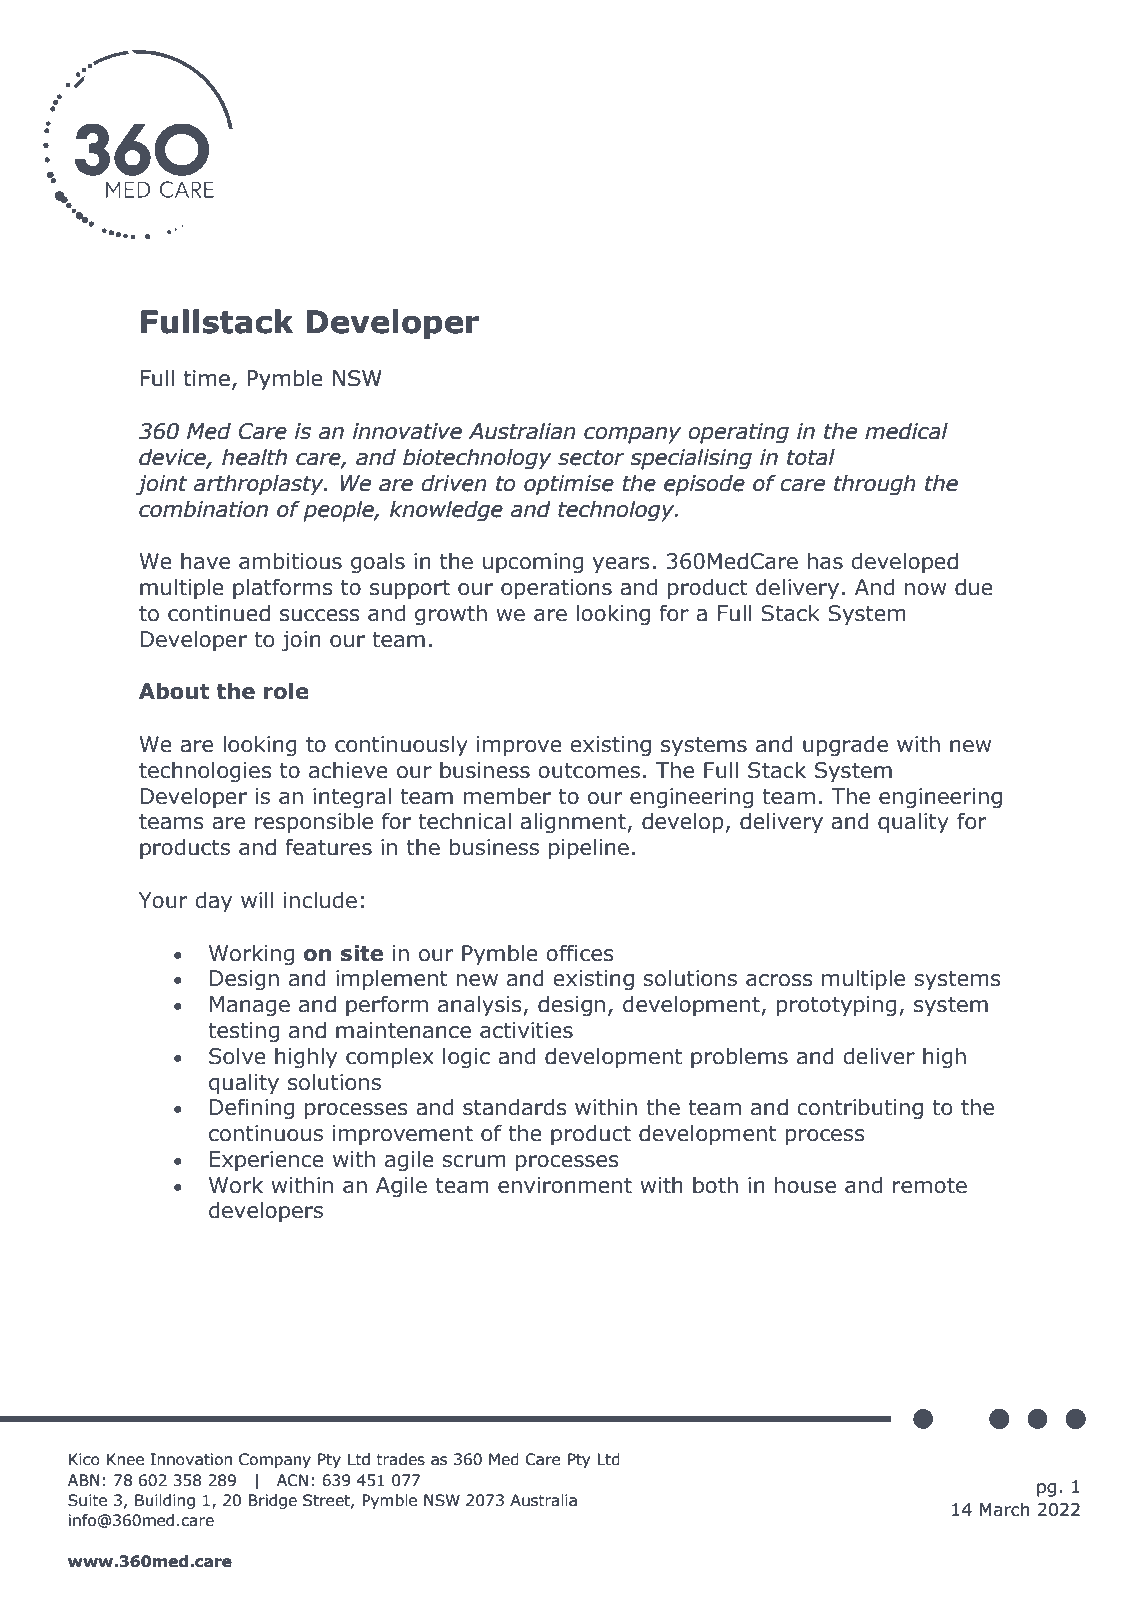  I want to click on prototyping, so click(836, 1006).
